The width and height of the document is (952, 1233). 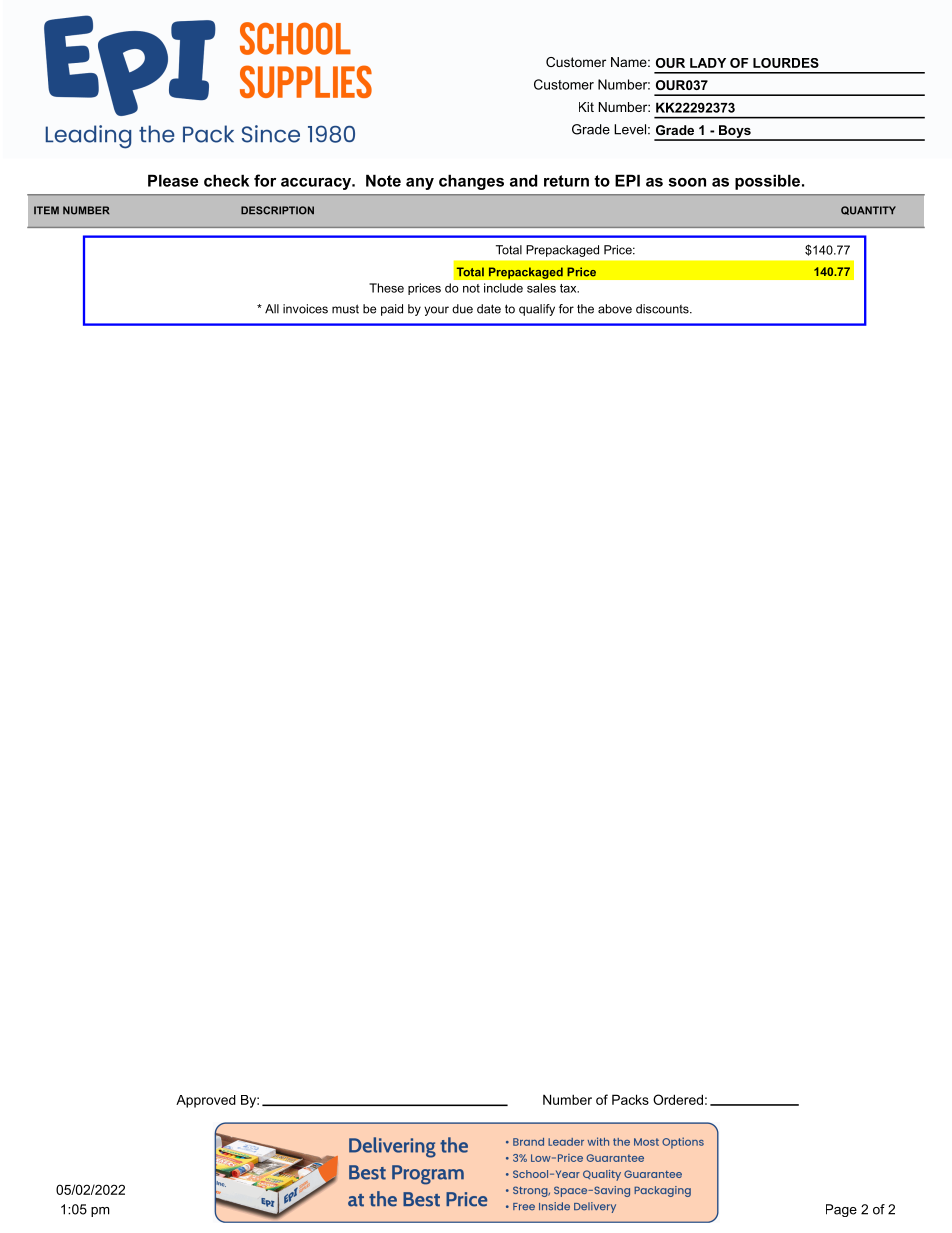 I want to click on All, so click(x=272, y=308).
